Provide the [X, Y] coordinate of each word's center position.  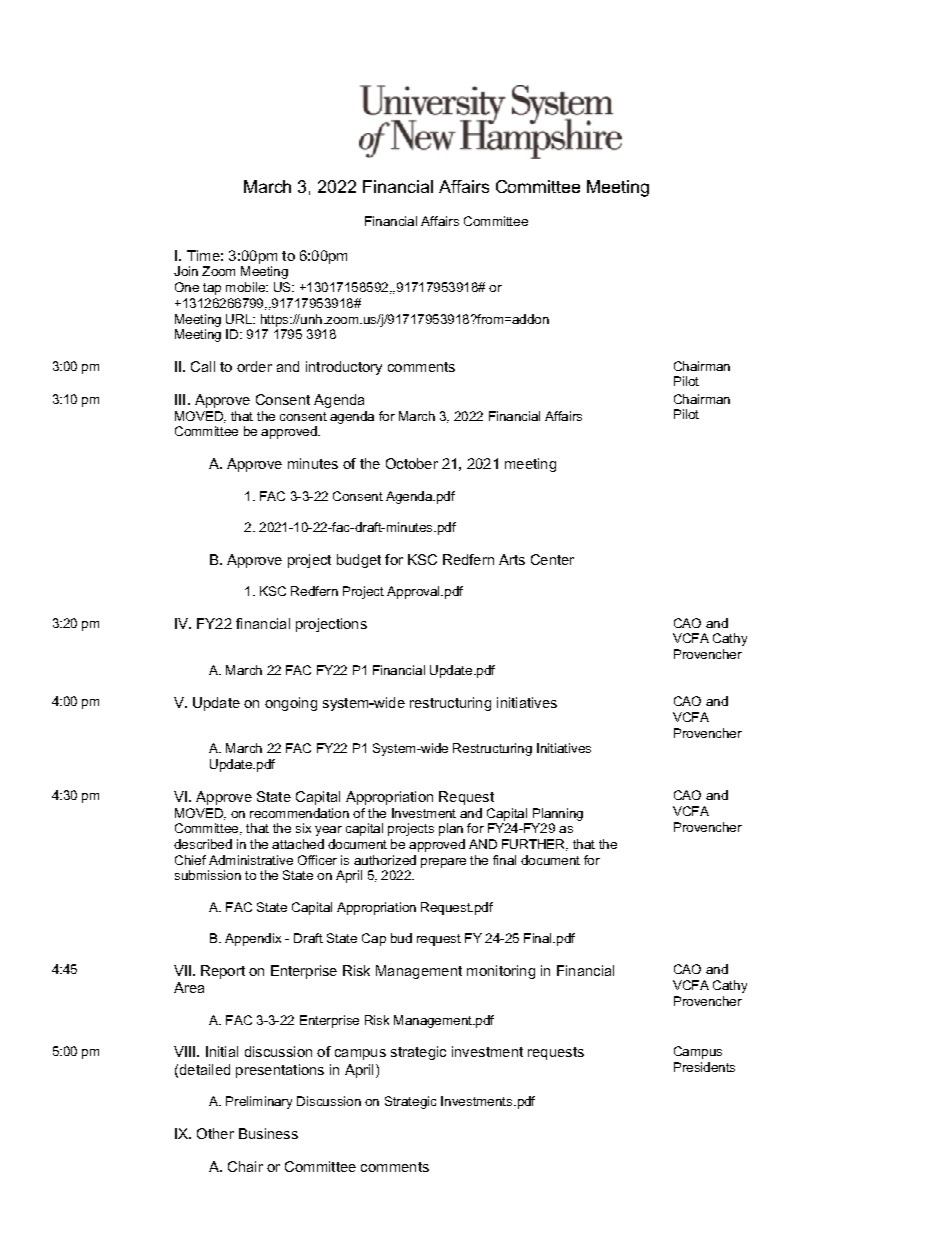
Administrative [251, 860]
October [412, 463]
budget [359, 561]
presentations [280, 1071]
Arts [512, 559]
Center [552, 559]
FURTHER [534, 845]
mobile [246, 287]
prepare [443, 863]
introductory [344, 368]
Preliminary [259, 1102]
